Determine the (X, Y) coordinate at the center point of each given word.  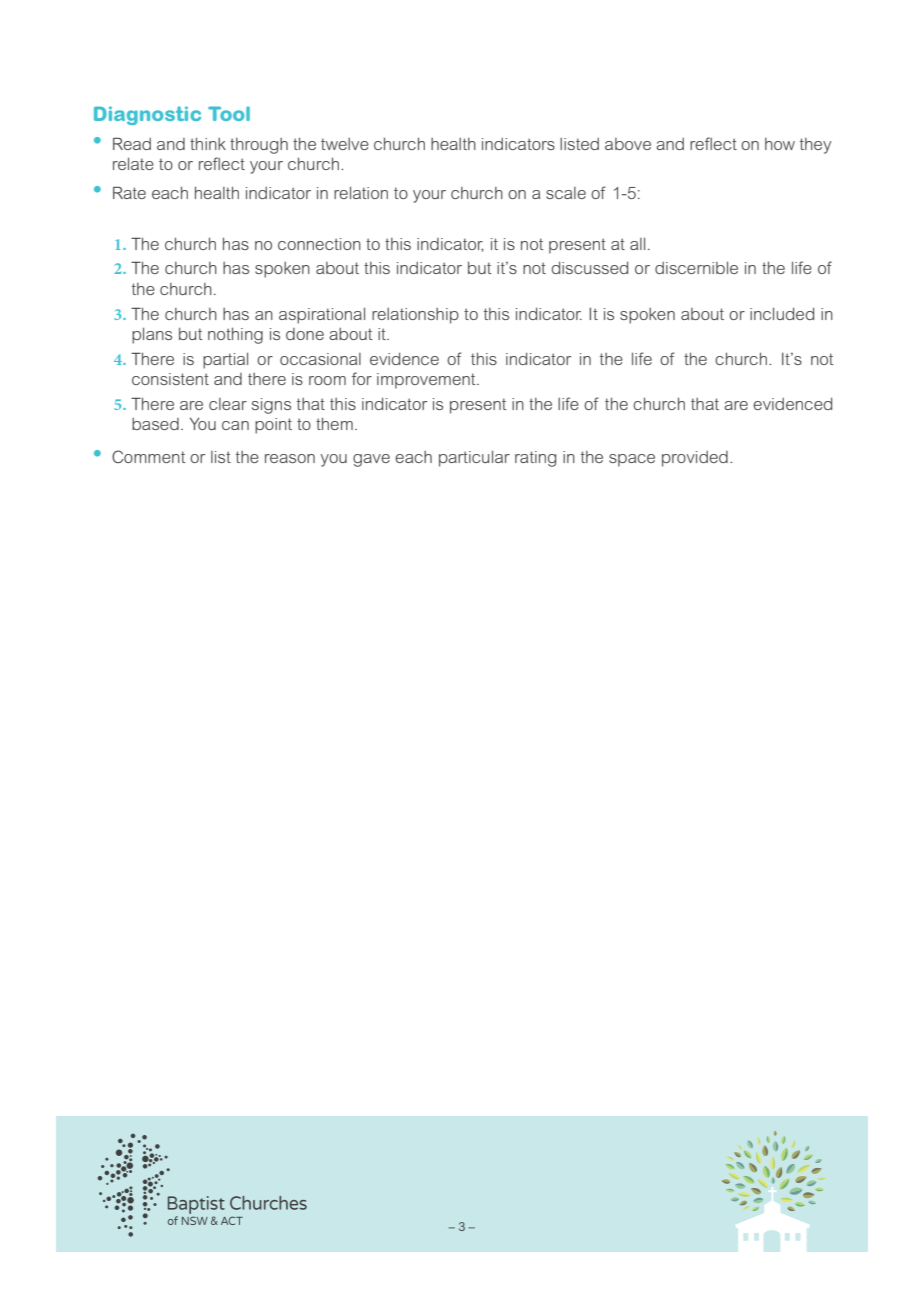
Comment (149, 456)
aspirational (322, 315)
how (780, 144)
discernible (696, 267)
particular (474, 458)
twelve (345, 144)
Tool (229, 113)
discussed (589, 267)
